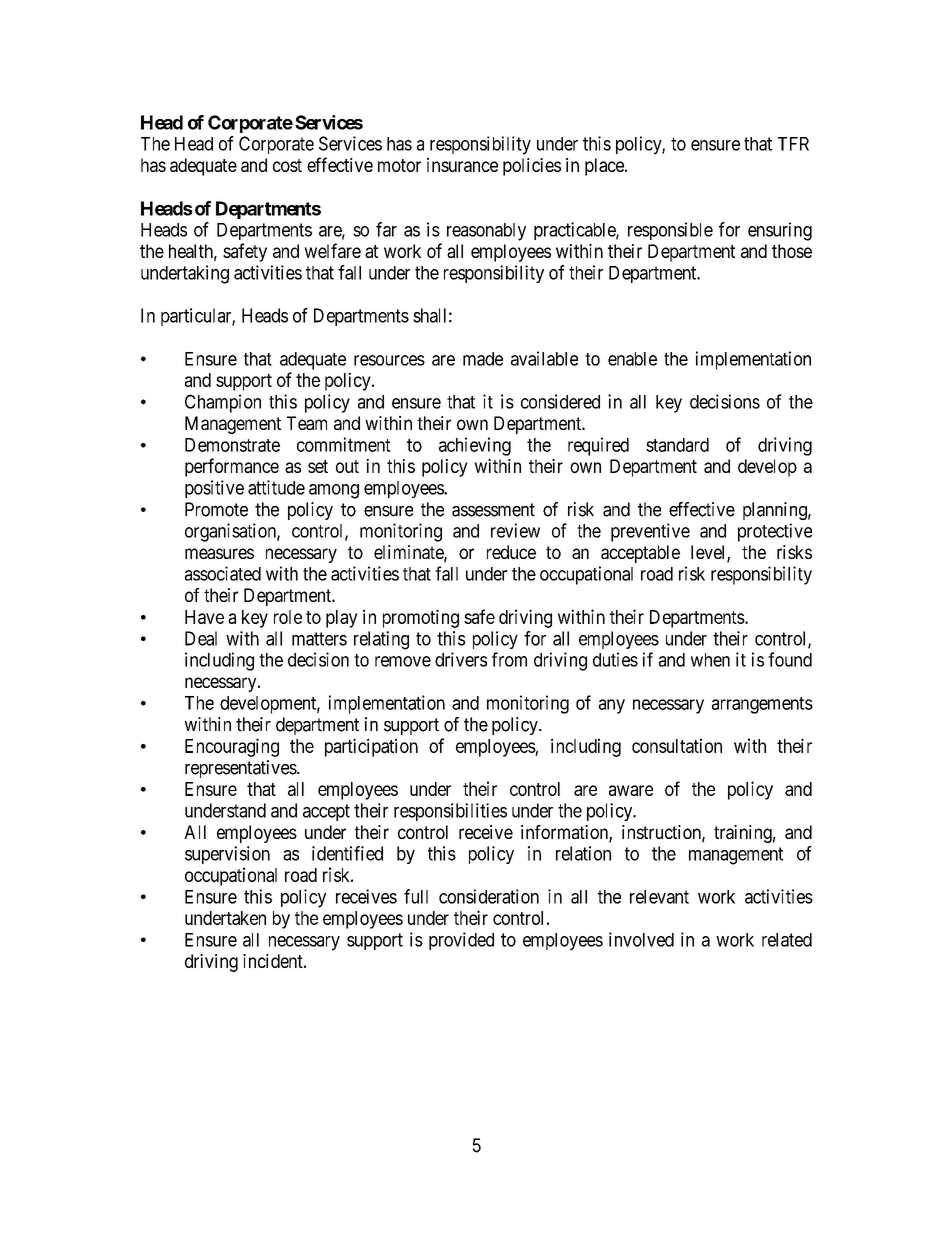 Image resolution: width=952 pixels, height=1233 pixels. I want to click on reduce, so click(511, 552).
